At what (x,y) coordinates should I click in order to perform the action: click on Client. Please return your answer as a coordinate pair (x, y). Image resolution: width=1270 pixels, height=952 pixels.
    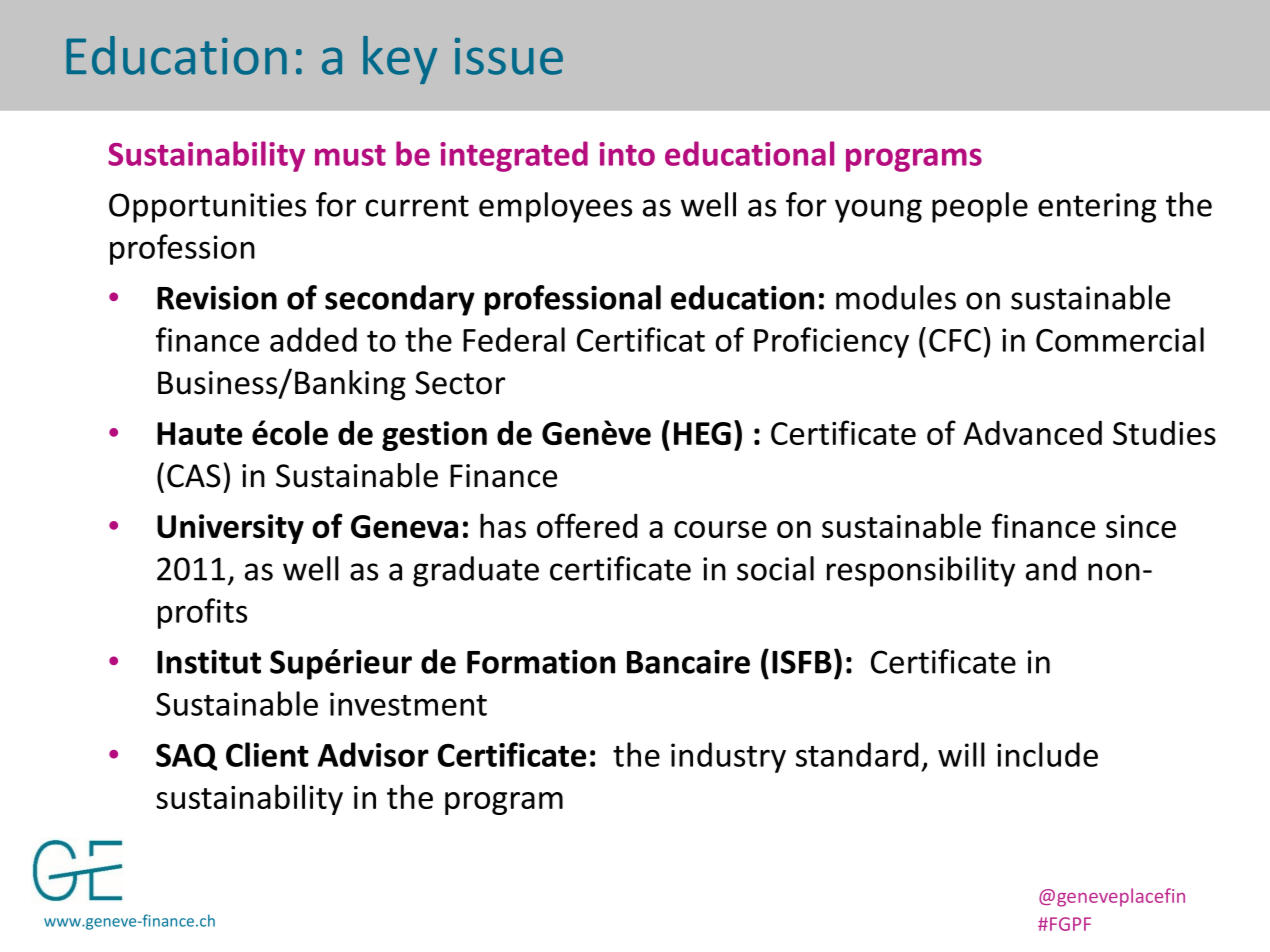
    Looking at the image, I should click on (267, 754).
